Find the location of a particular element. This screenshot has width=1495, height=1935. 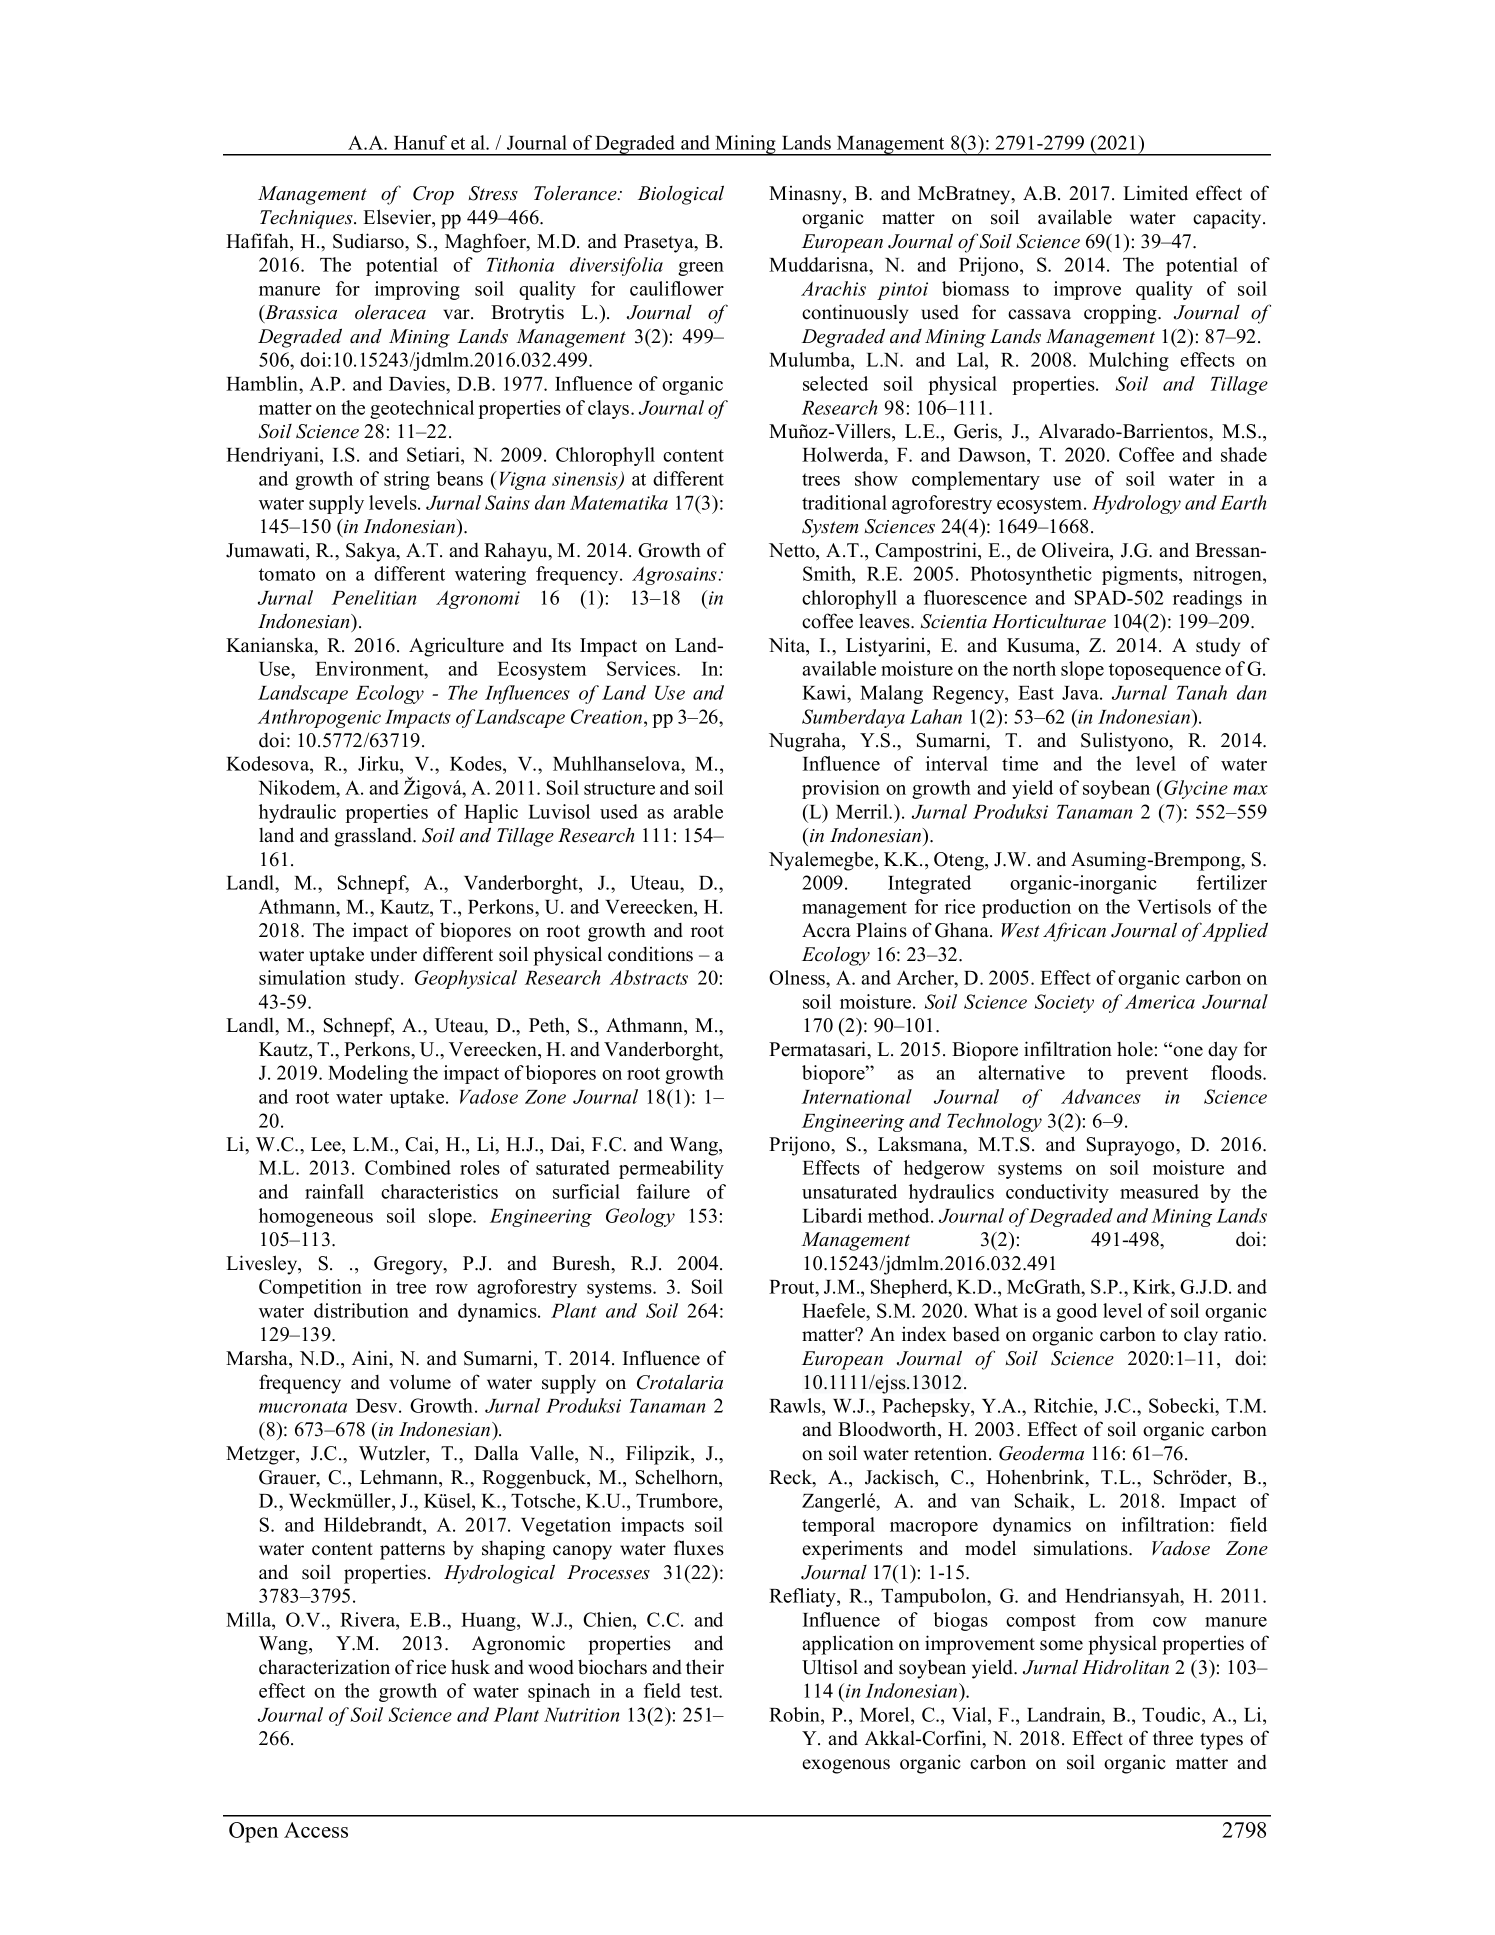

Agriculture is located at coordinates (456, 647).
